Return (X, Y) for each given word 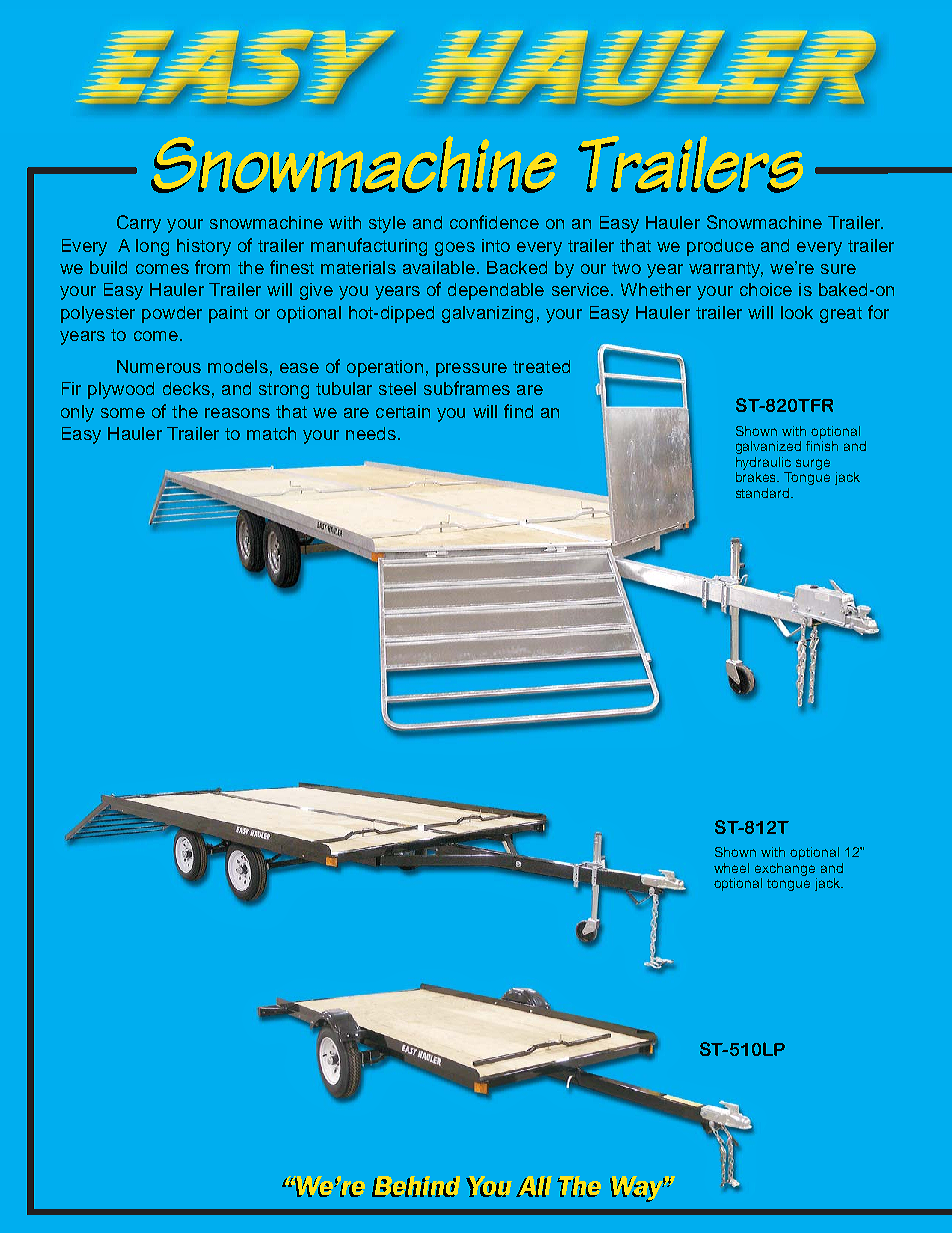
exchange (785, 869)
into (496, 245)
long (152, 247)
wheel (731, 868)
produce (720, 247)
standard (762, 493)
